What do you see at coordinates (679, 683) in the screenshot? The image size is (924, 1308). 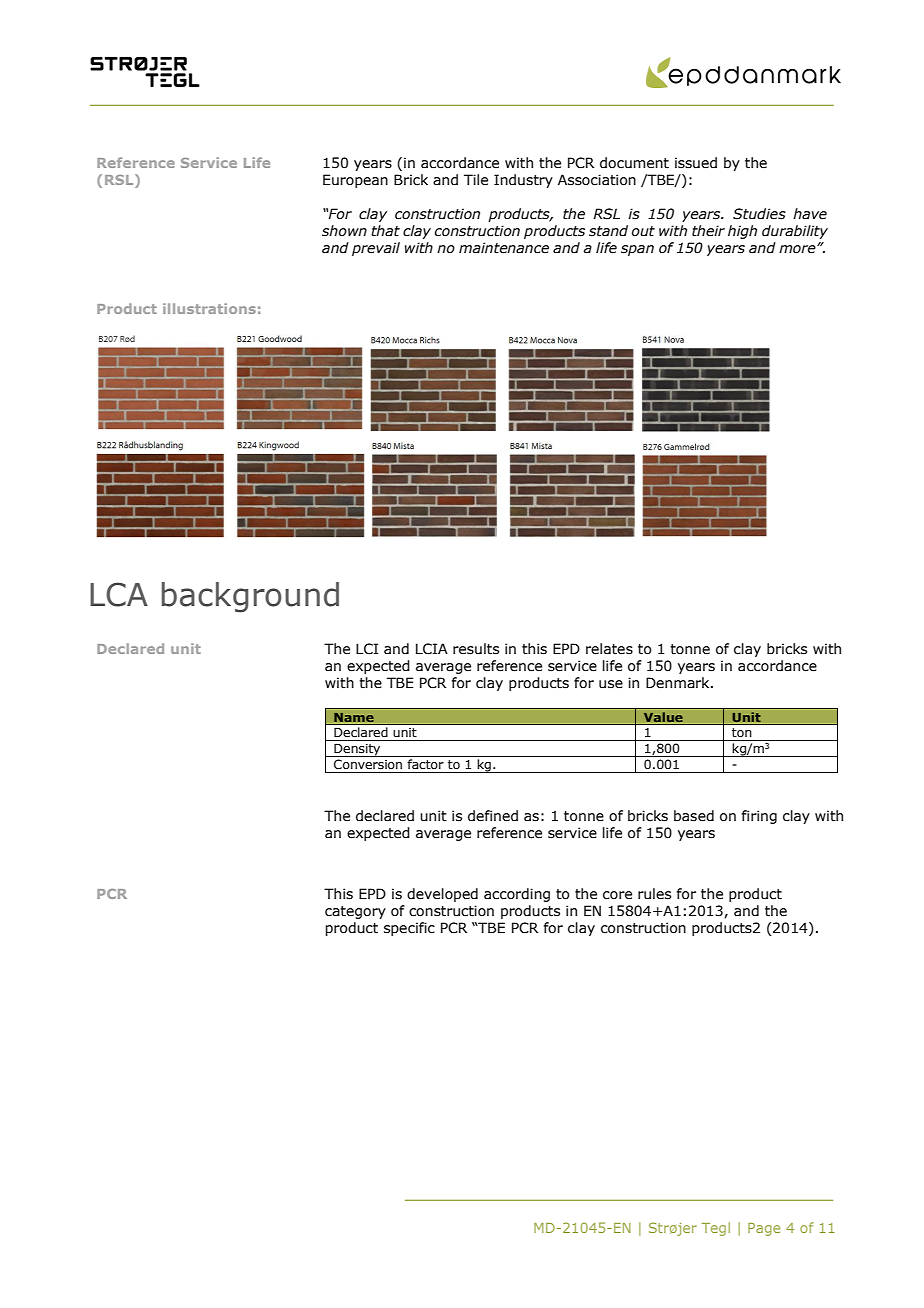 I see `Denmark` at bounding box center [679, 683].
